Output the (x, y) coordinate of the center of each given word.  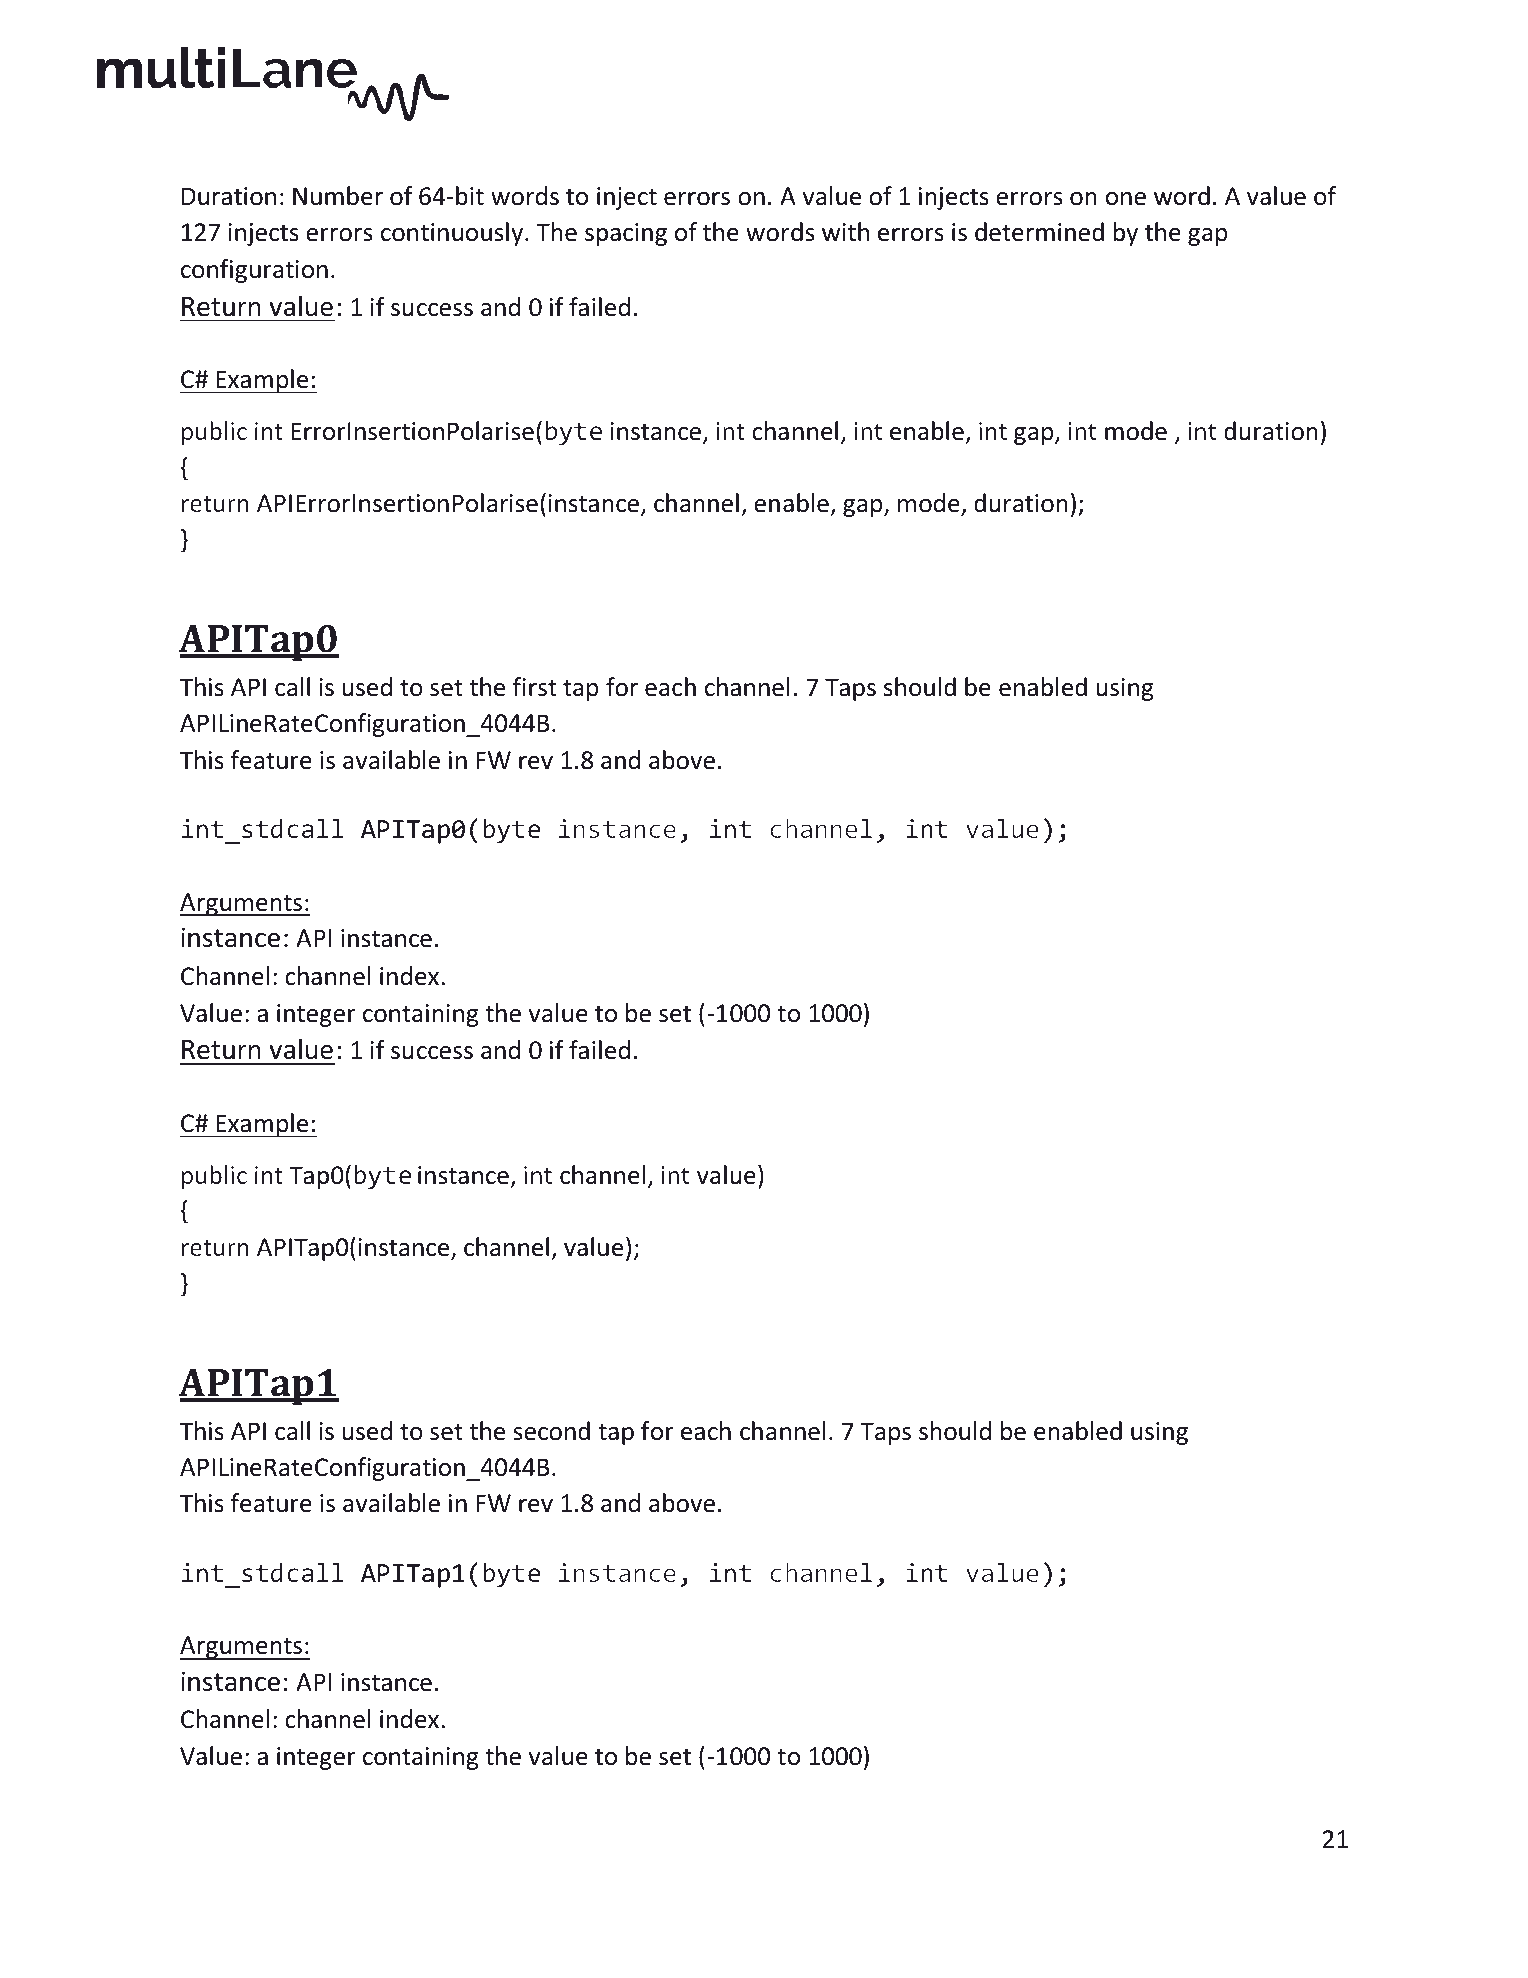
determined (1039, 232)
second (551, 1431)
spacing (626, 234)
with (845, 232)
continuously (453, 234)
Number (338, 196)
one (1126, 199)
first (535, 687)
